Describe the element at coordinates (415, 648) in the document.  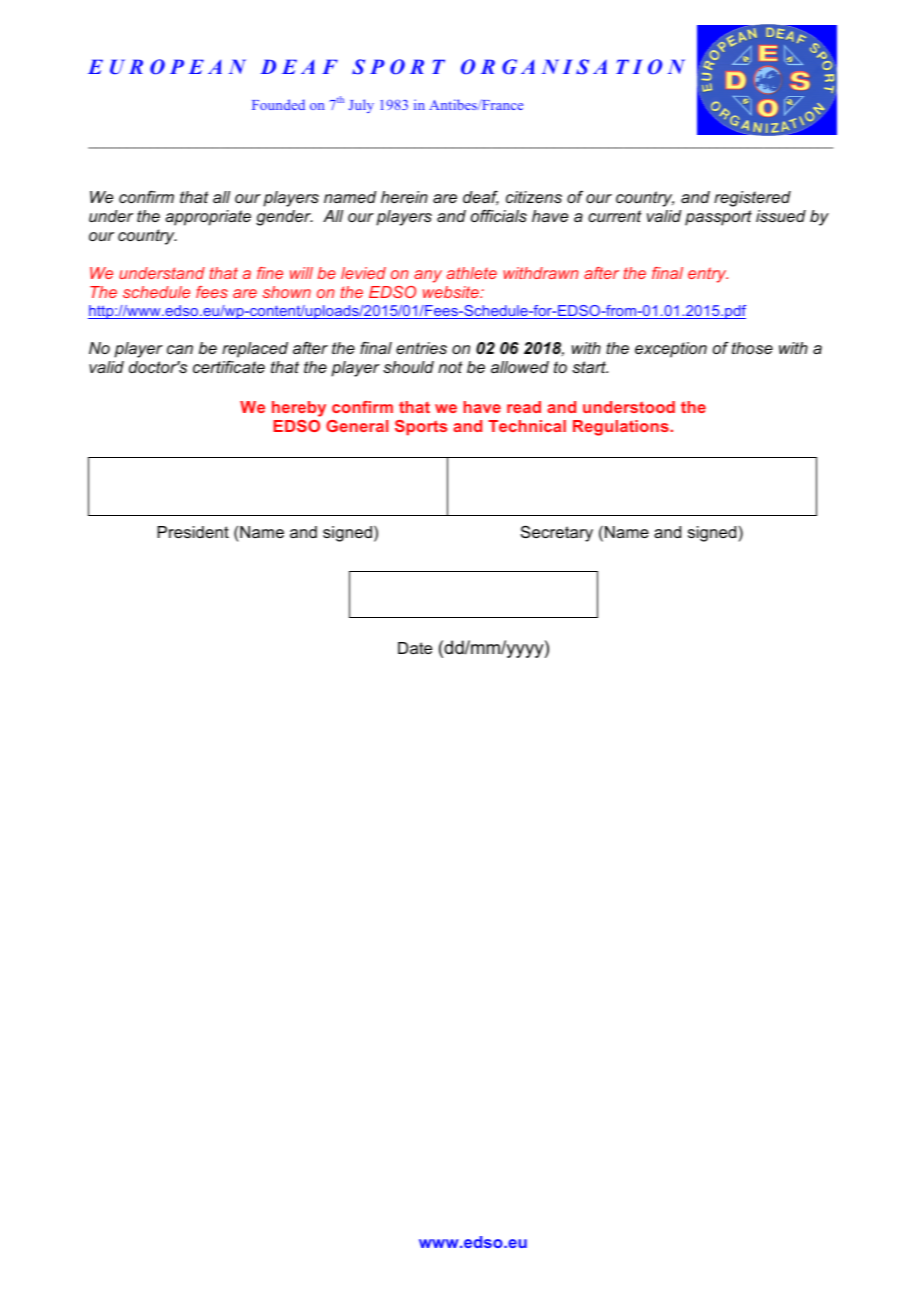
I see `Date` at that location.
